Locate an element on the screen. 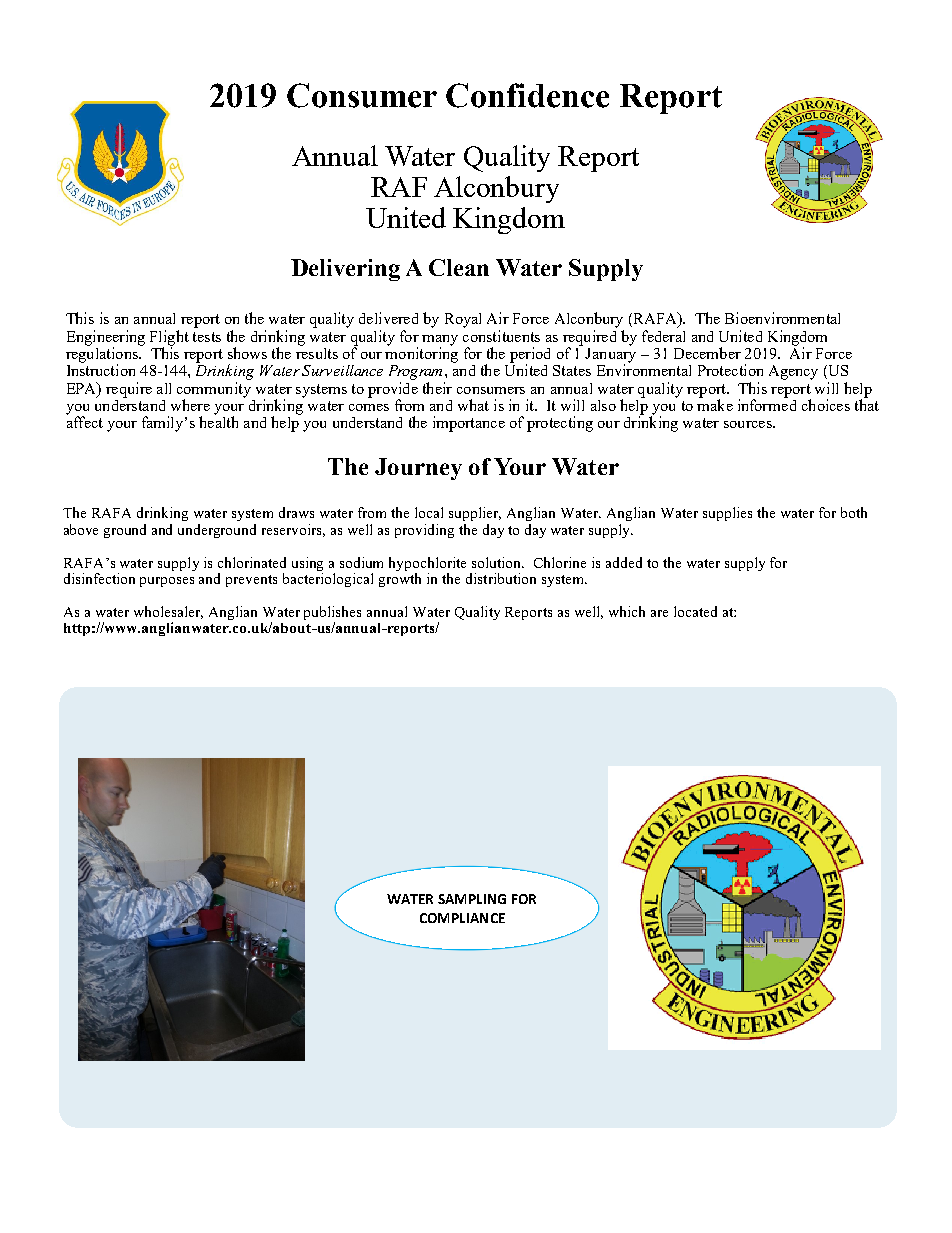 The width and height of the screenshot is (952, 1233). wholesaler is located at coordinates (168, 612).
